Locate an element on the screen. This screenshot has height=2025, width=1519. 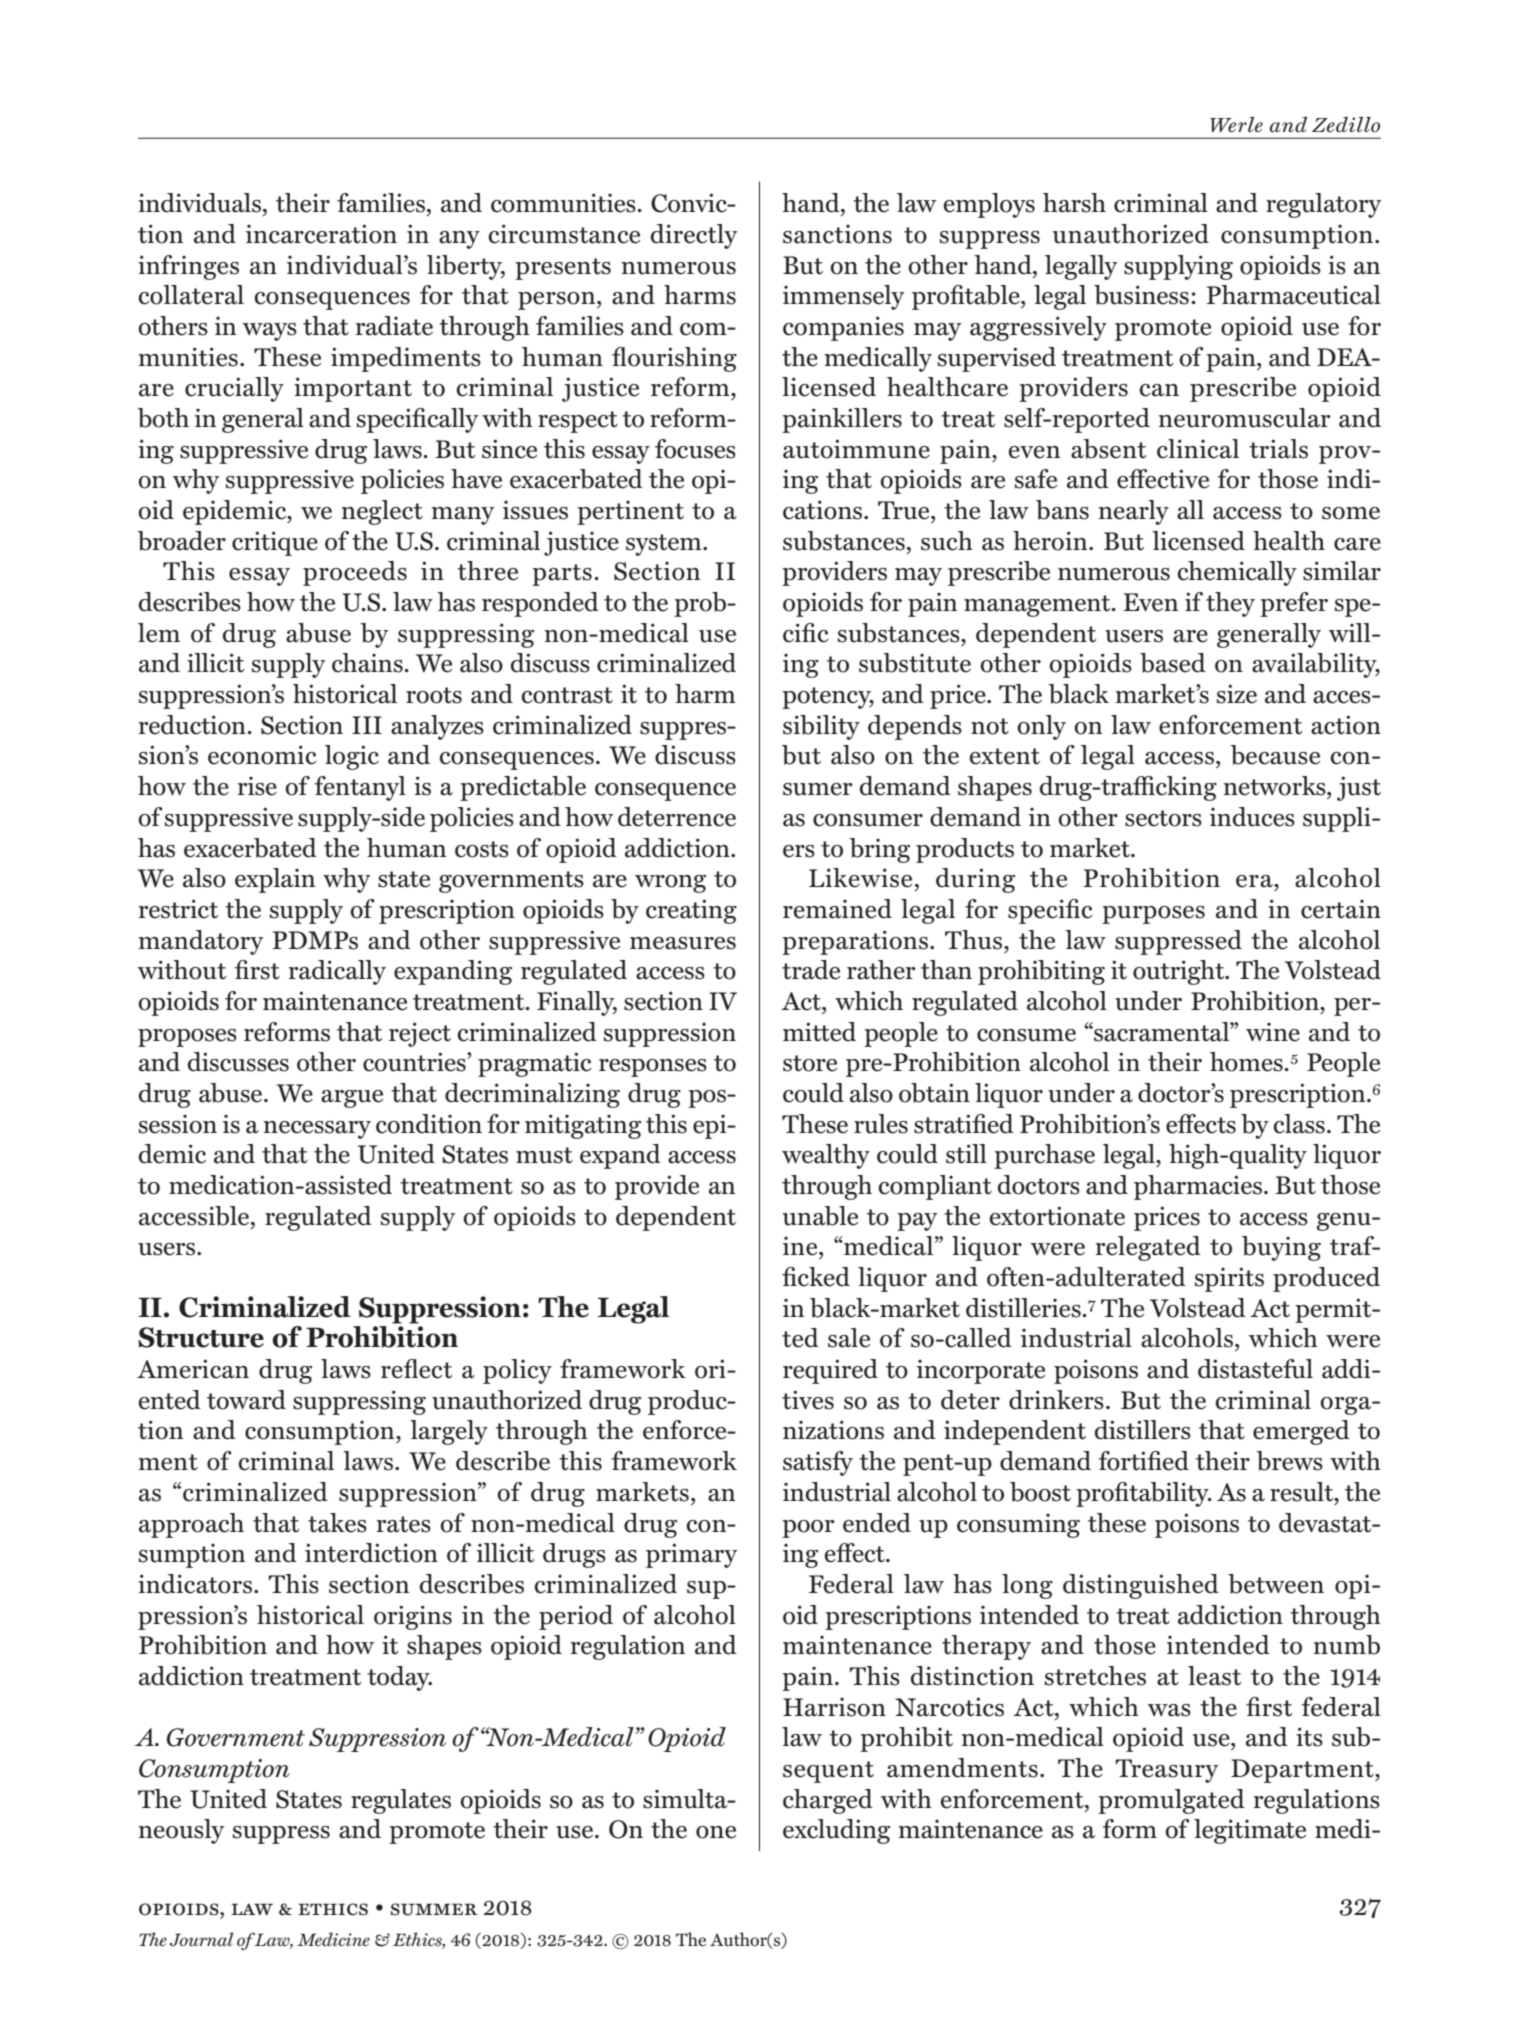
required is located at coordinates (830, 1371).
